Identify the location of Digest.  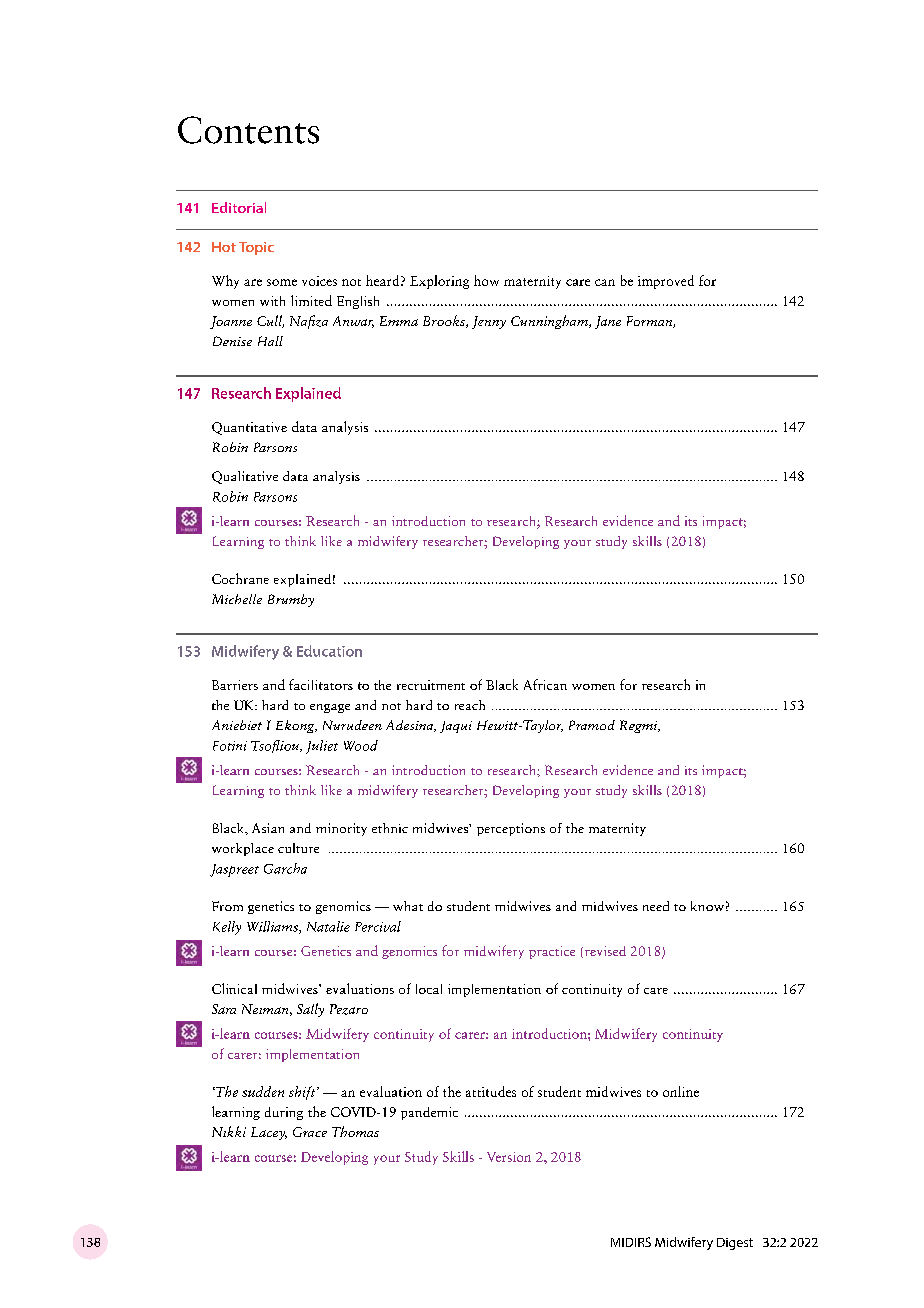
(735, 1244).
